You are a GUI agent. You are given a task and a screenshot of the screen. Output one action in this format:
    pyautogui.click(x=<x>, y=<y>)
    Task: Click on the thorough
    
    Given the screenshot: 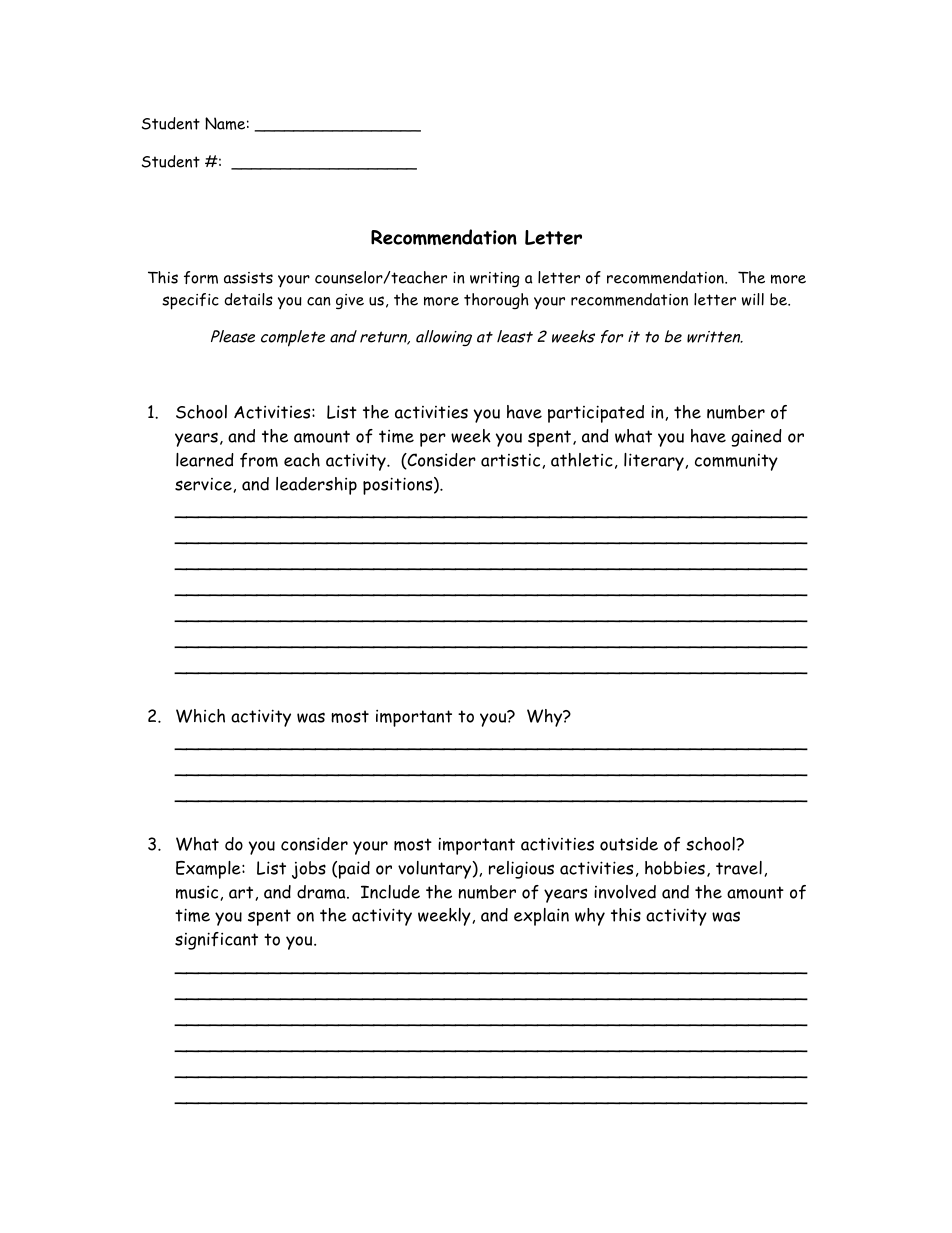 What is the action you would take?
    pyautogui.click(x=496, y=301)
